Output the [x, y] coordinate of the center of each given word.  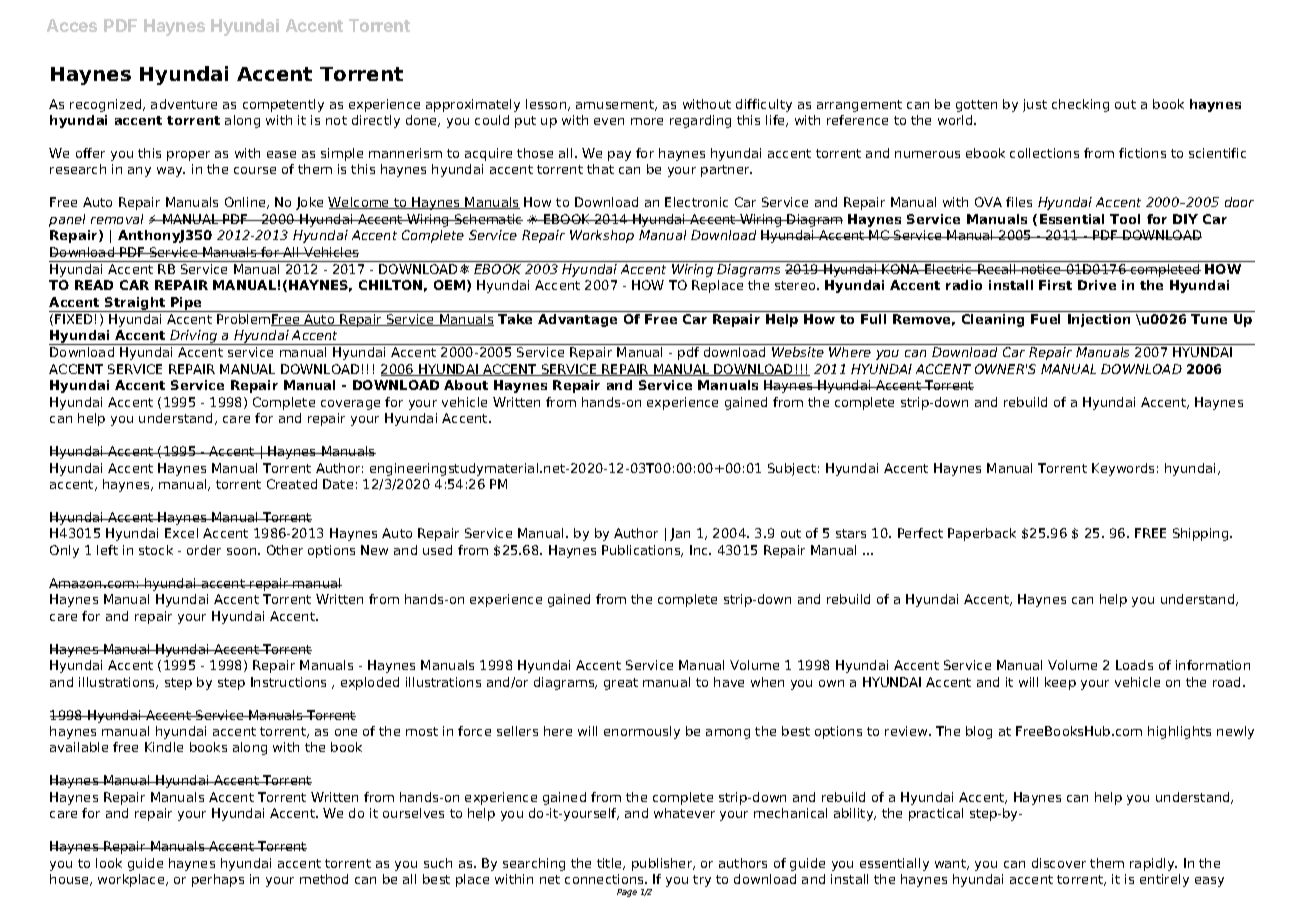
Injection [1099, 320]
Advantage [577, 320]
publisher [663, 864]
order [204, 550]
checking [1080, 105]
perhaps [218, 880]
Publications [642, 551]
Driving [194, 337]
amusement [616, 105]
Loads [1134, 665]
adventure [184, 104]
